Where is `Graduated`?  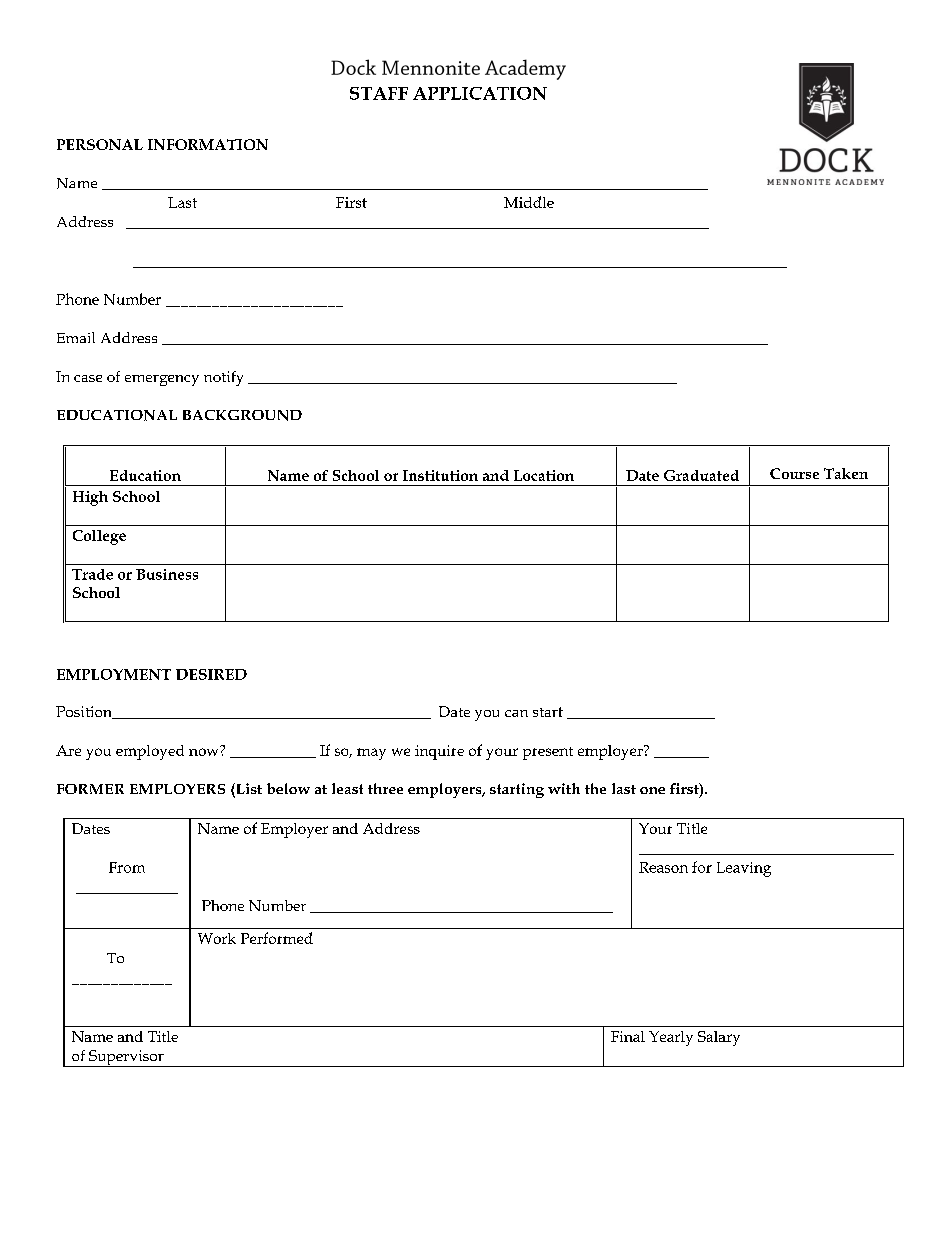 Graduated is located at coordinates (701, 475).
